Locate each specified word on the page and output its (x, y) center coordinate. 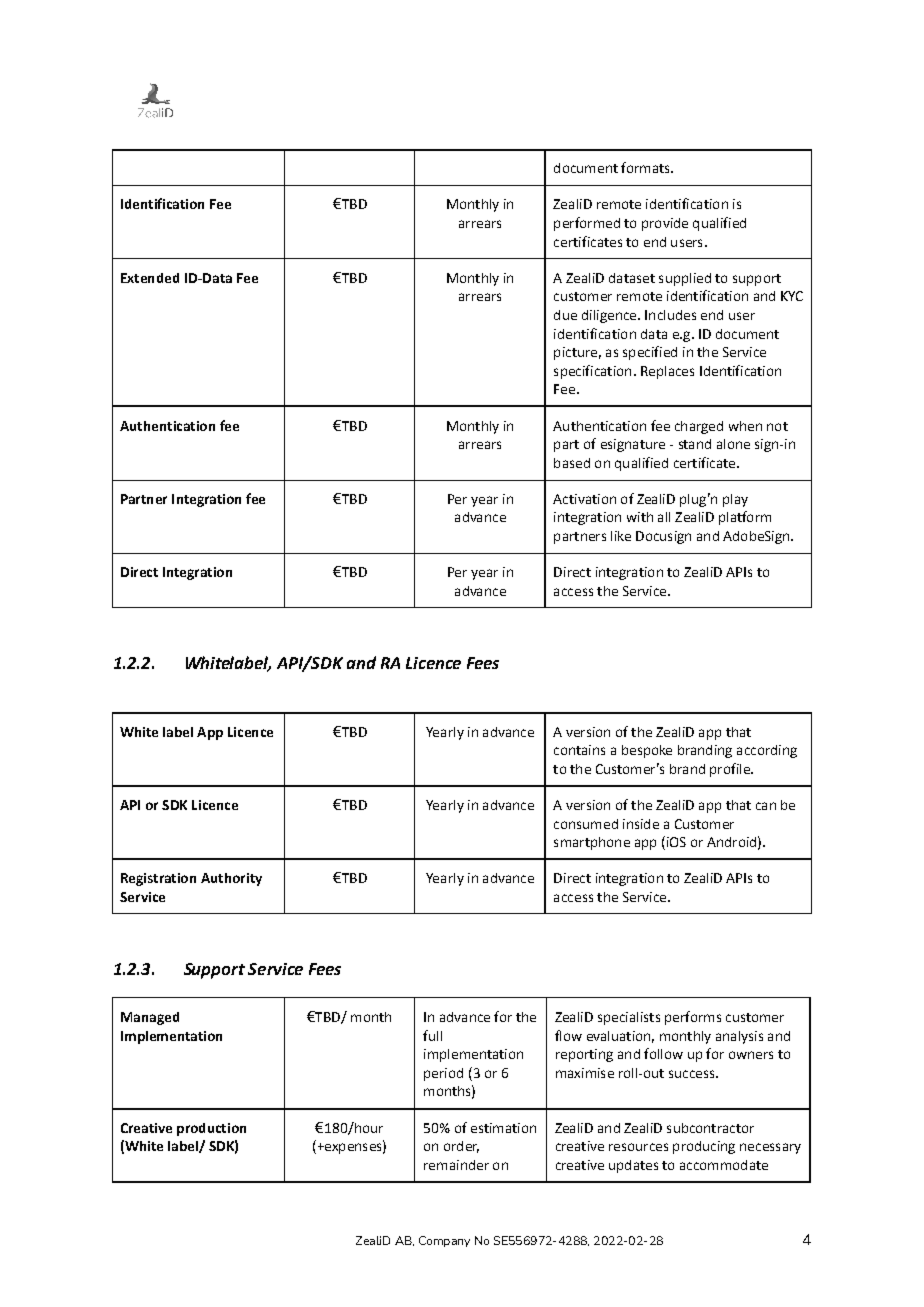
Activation (584, 499)
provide (665, 224)
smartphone (592, 843)
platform (745, 518)
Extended (150, 278)
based (572, 463)
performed (587, 224)
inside (641, 824)
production (211, 1129)
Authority (231, 879)
